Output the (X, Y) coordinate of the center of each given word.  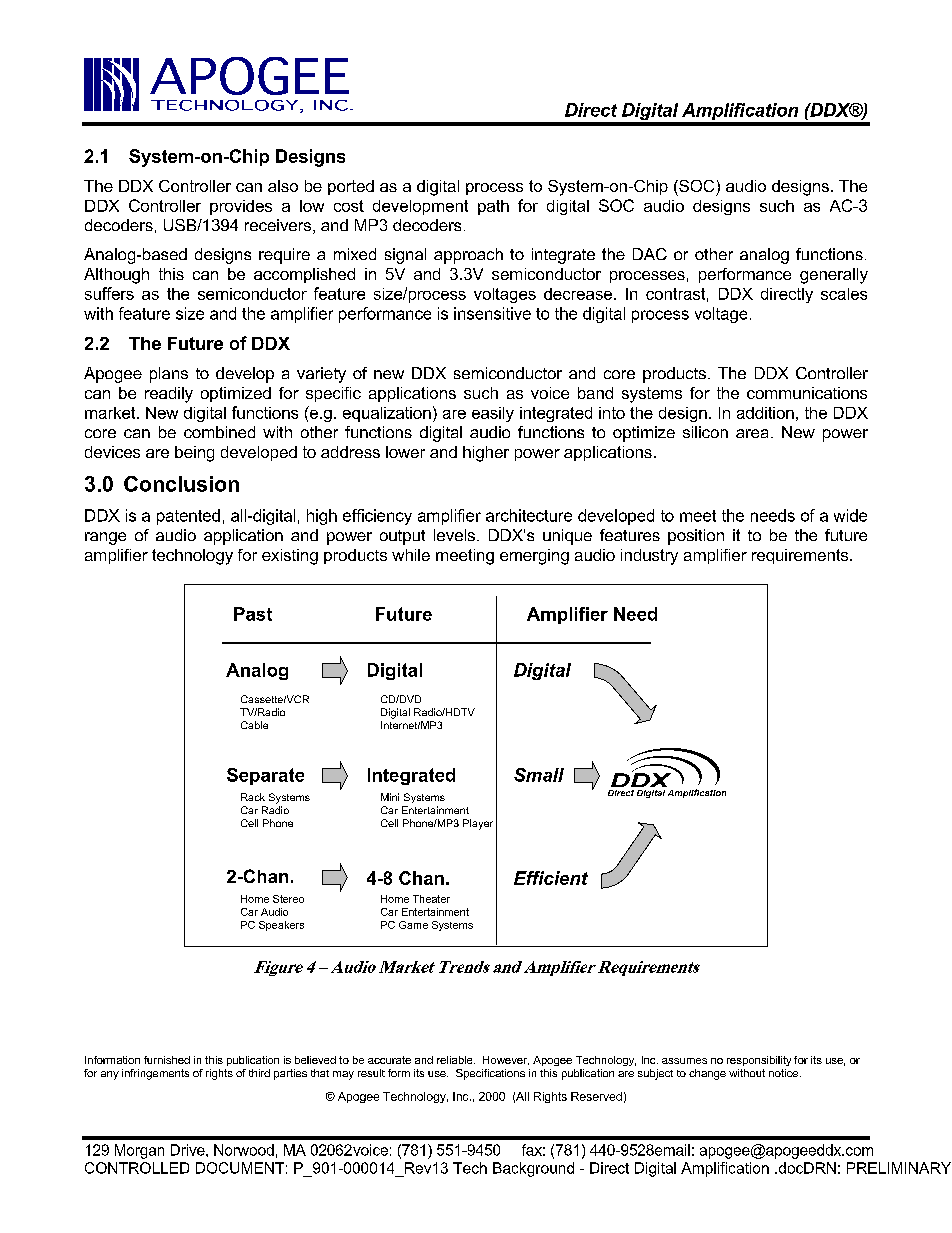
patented (188, 517)
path (493, 207)
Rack (253, 797)
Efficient (551, 878)
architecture (529, 515)
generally (834, 276)
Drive (189, 1150)
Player (478, 824)
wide (850, 515)
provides (241, 207)
